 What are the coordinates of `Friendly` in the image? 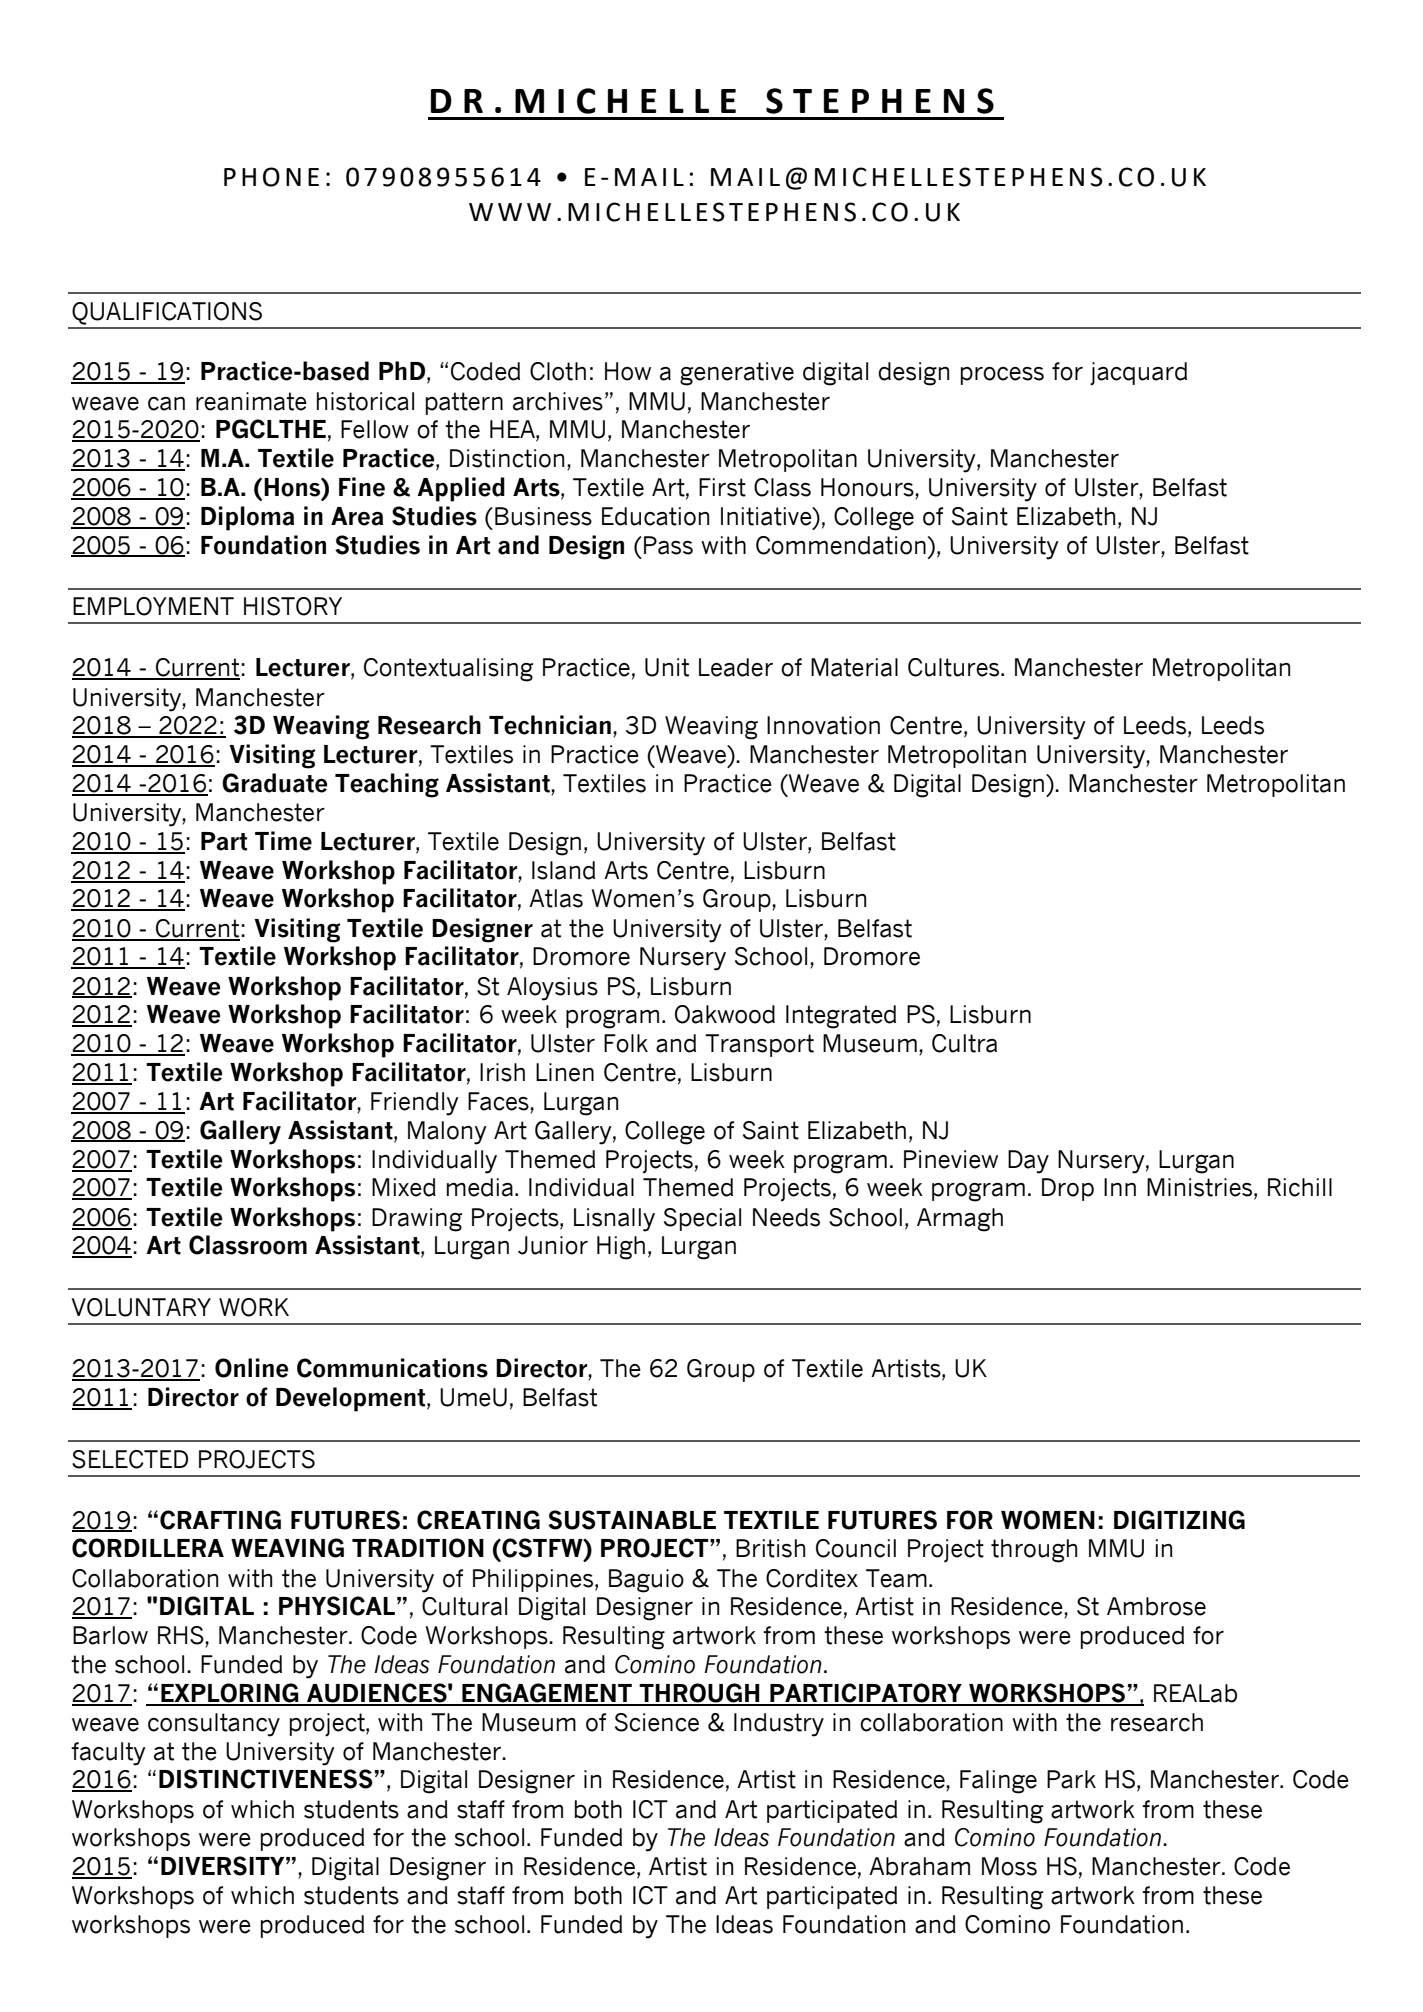 It's located at (415, 1104).
